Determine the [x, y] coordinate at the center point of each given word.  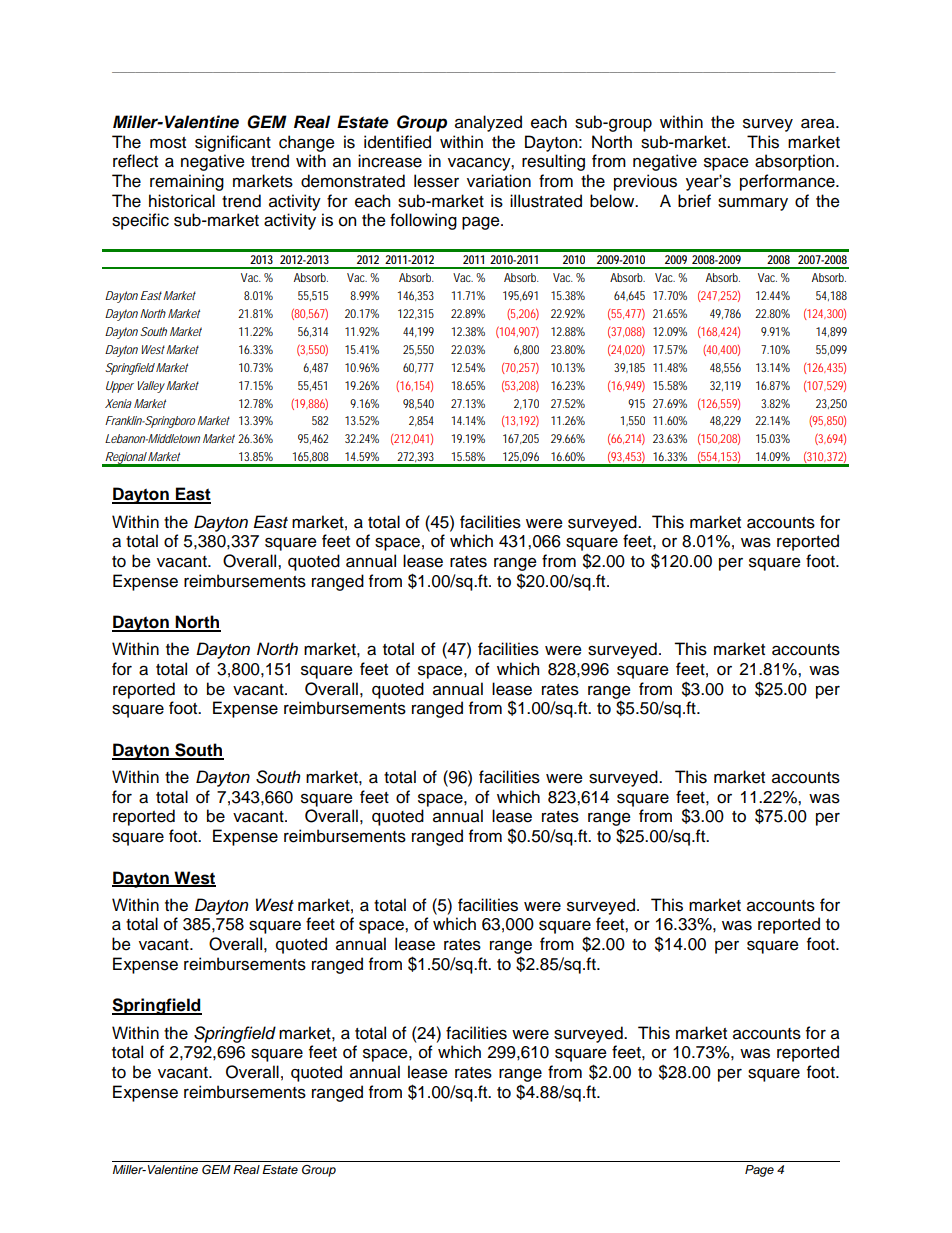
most [168, 143]
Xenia [118, 403]
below [613, 201]
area [819, 123]
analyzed [488, 123]
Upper [120, 387]
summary [753, 204]
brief [694, 201]
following [423, 221]
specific [140, 221]
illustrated [546, 201]
